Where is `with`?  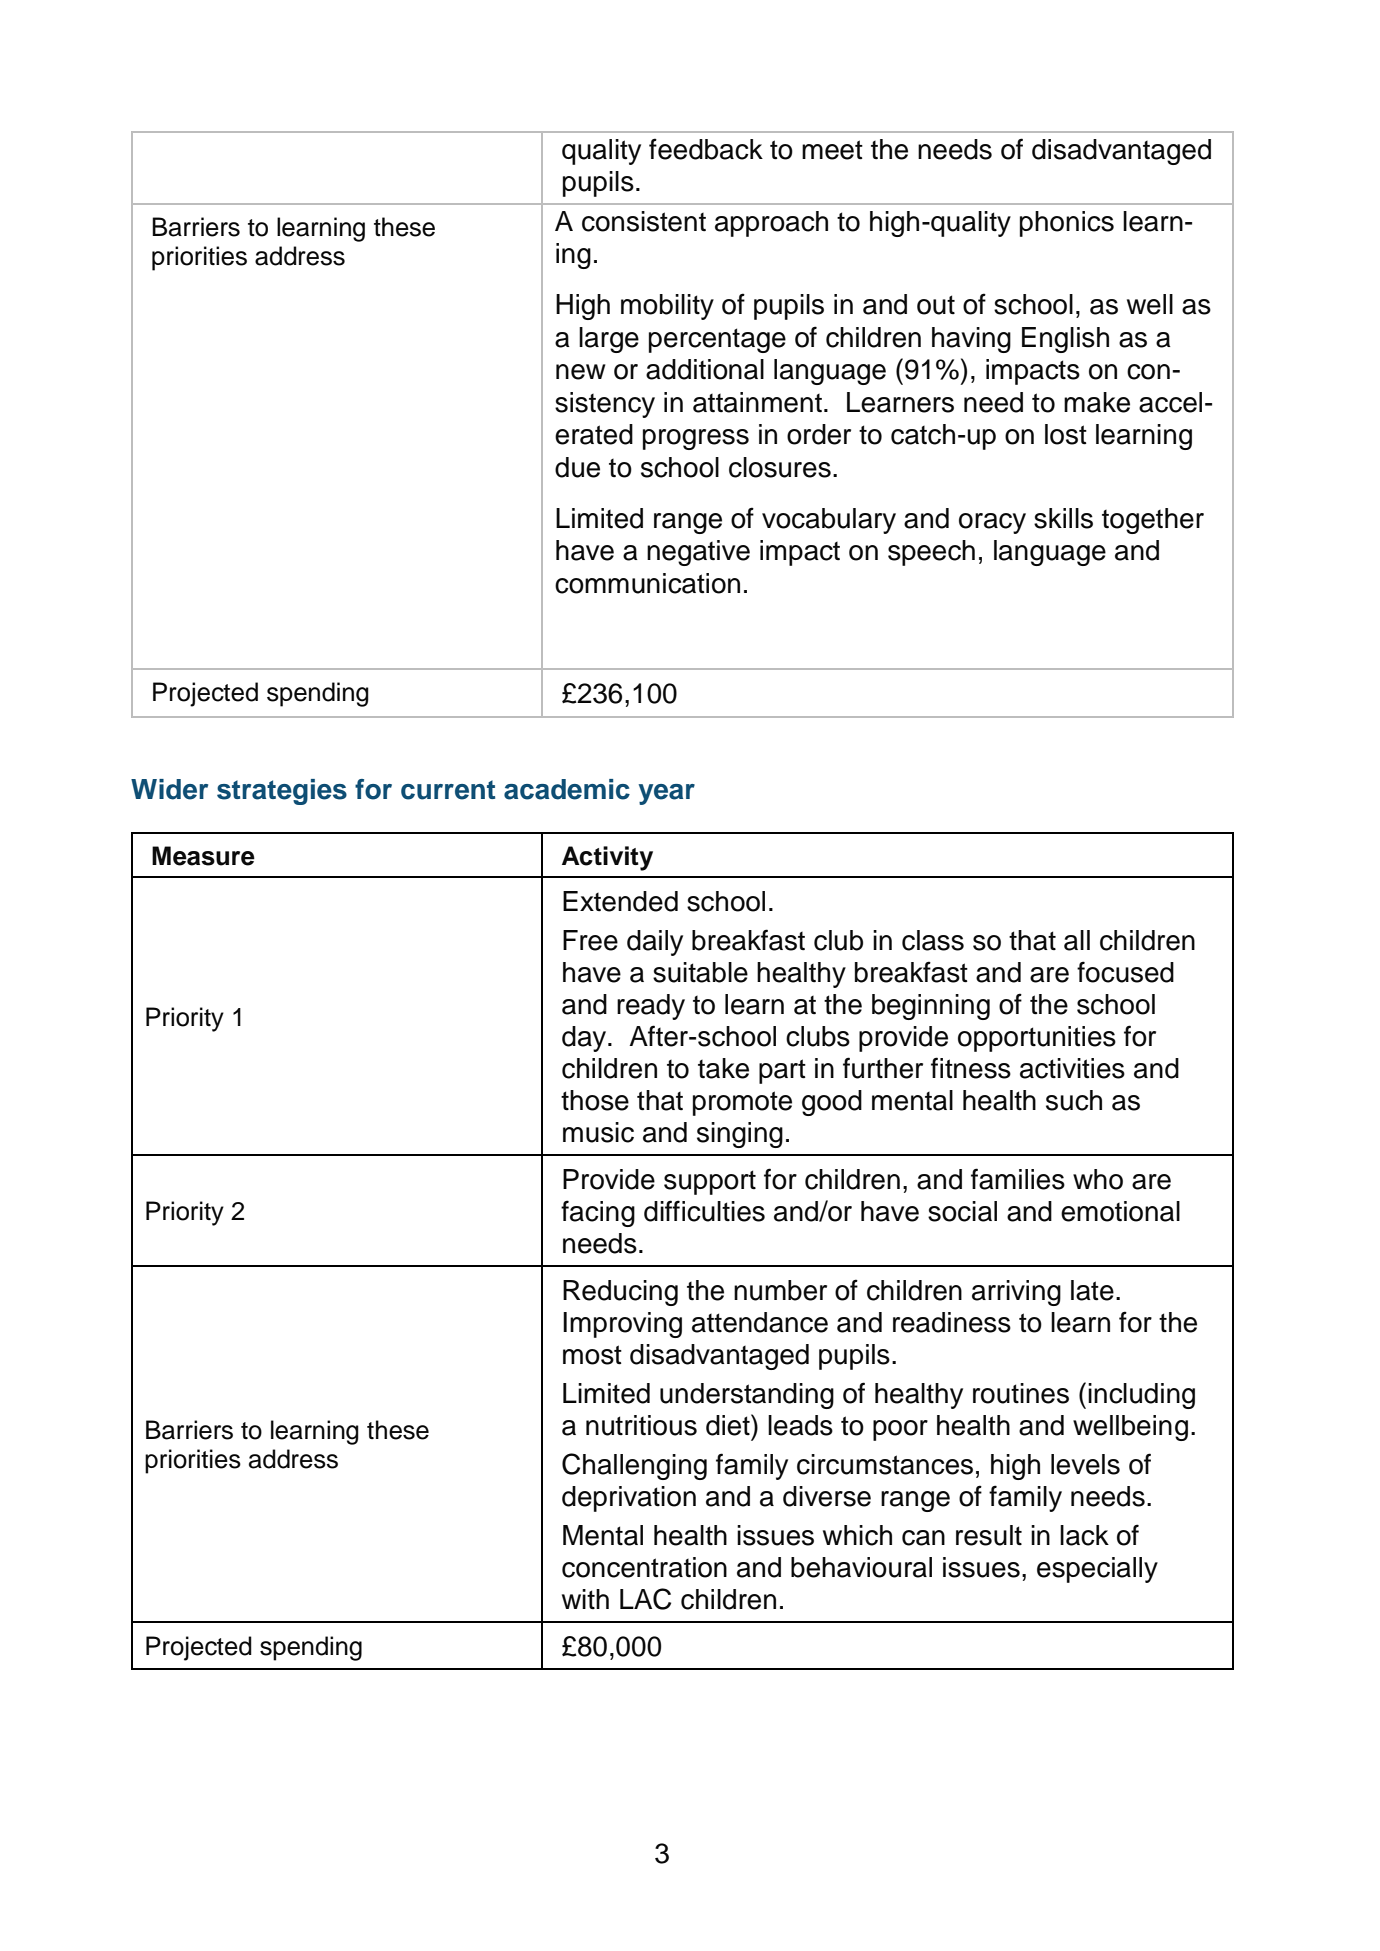 with is located at coordinates (585, 1599).
